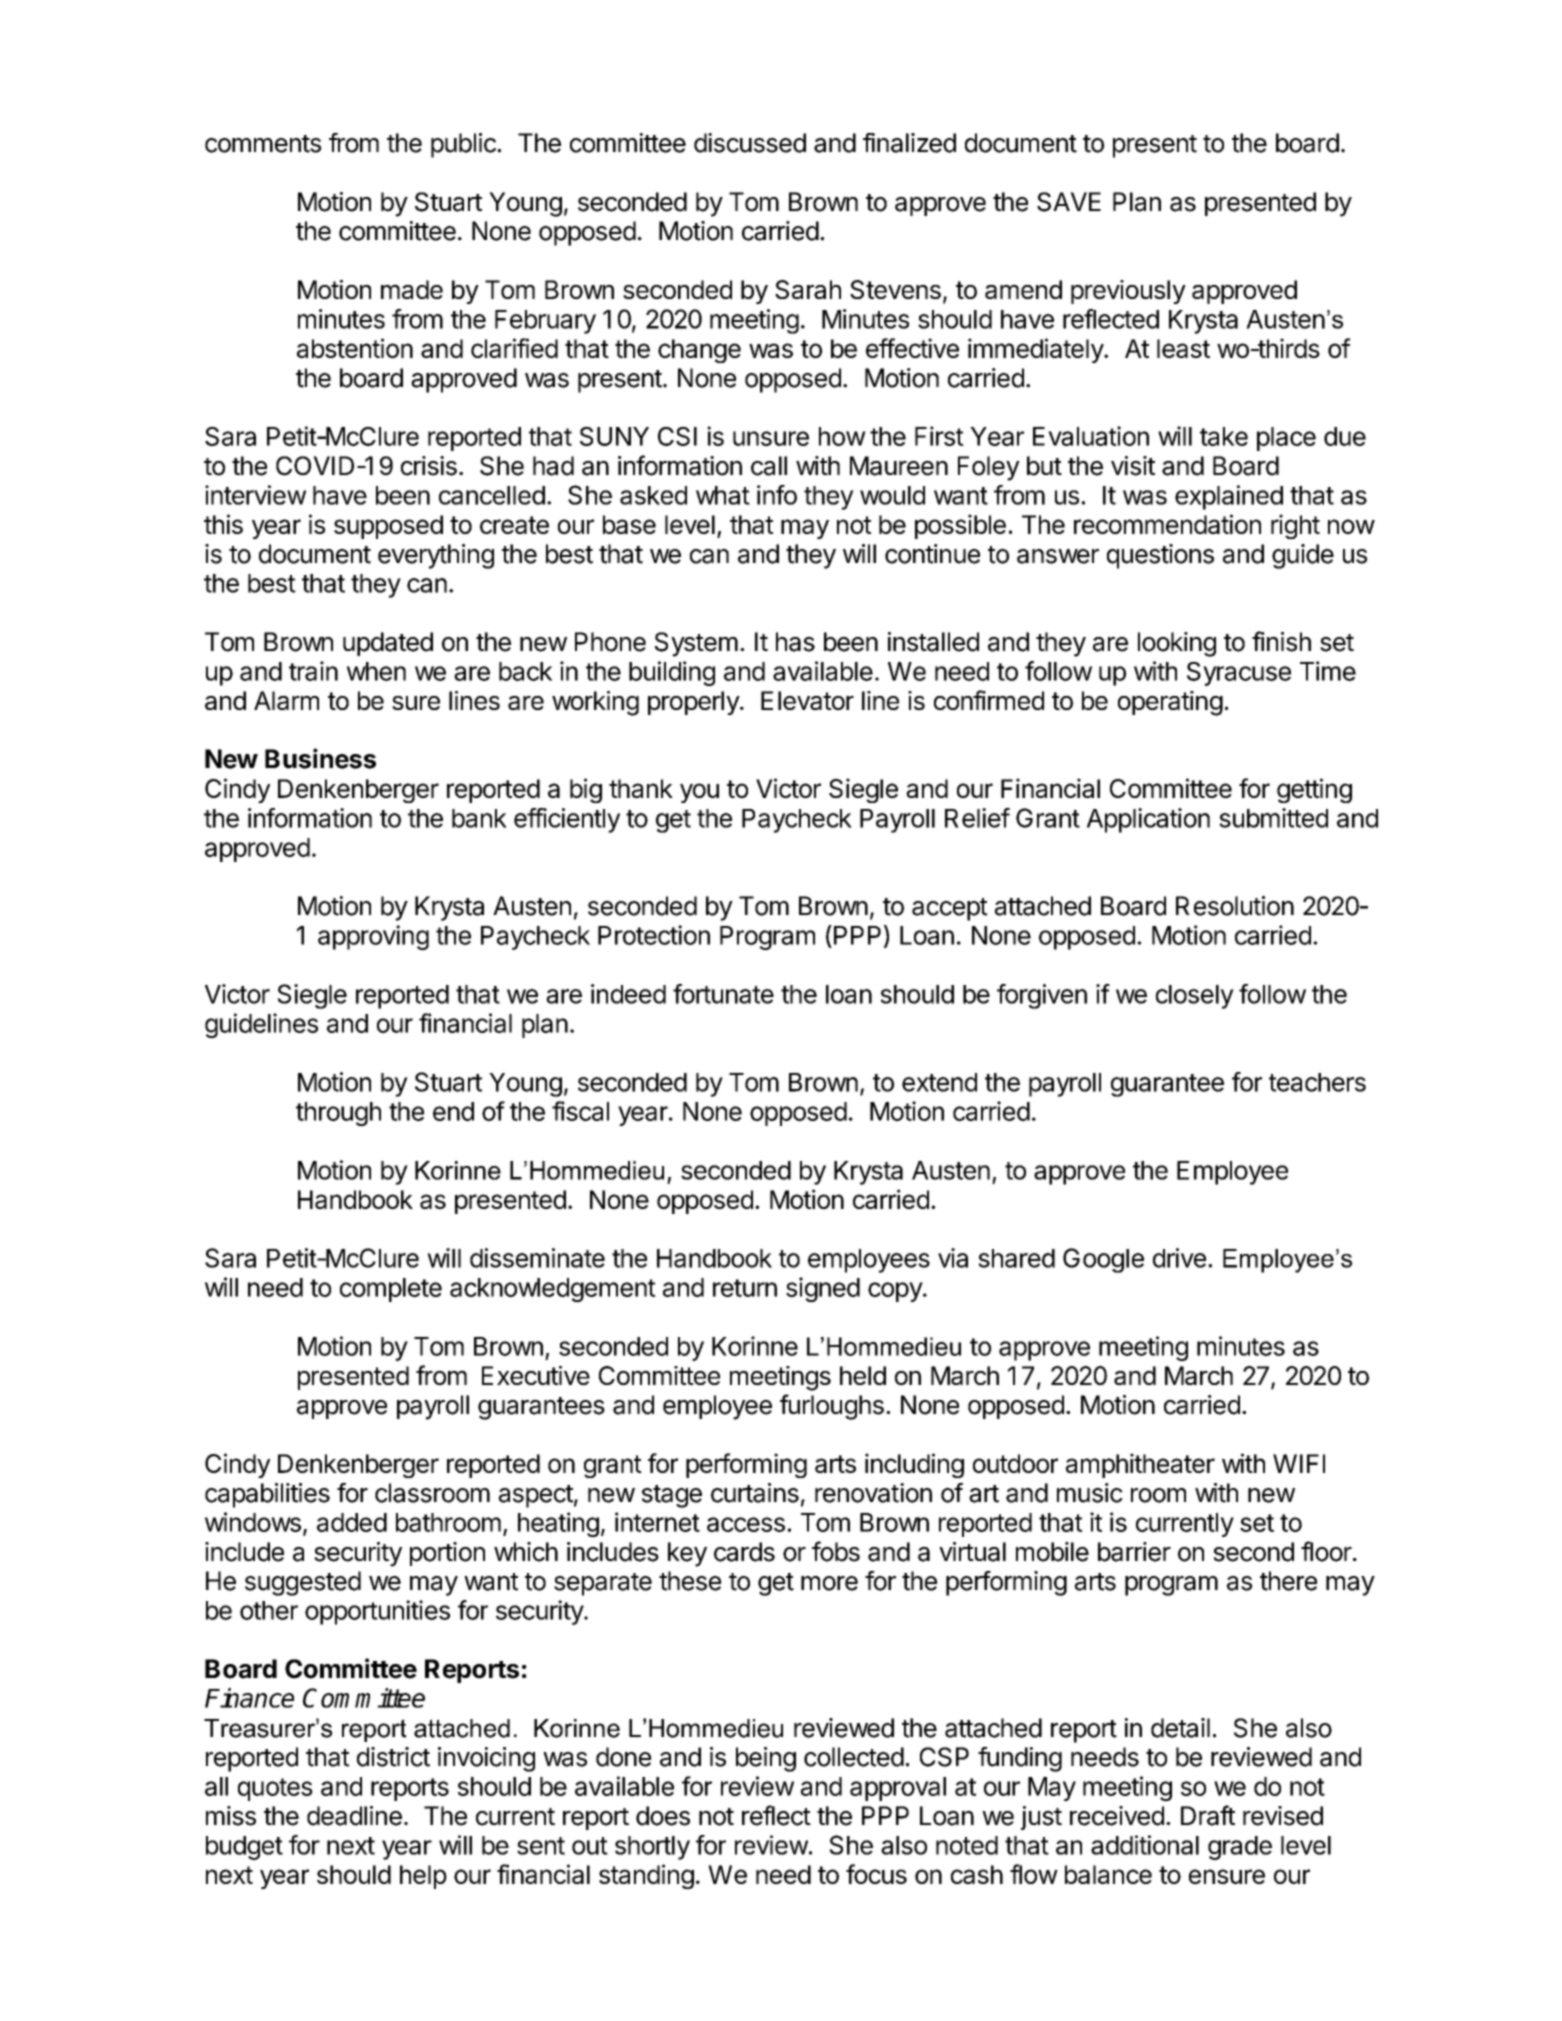 This screenshot has height=2021, width=1562. What do you see at coordinates (388, 644) in the screenshot?
I see `updated` at bounding box center [388, 644].
